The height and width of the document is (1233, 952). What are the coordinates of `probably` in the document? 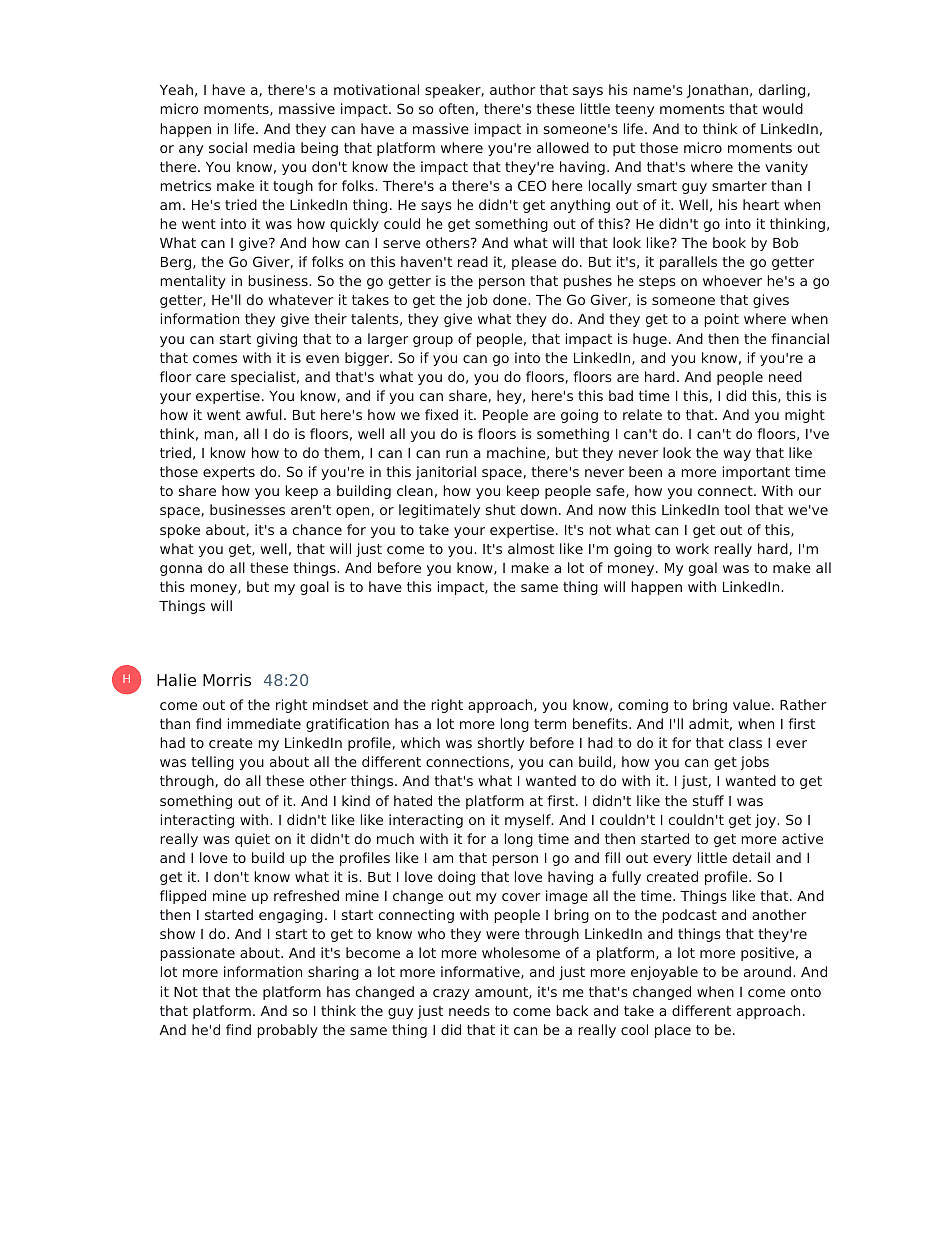 It's located at (287, 1031).
